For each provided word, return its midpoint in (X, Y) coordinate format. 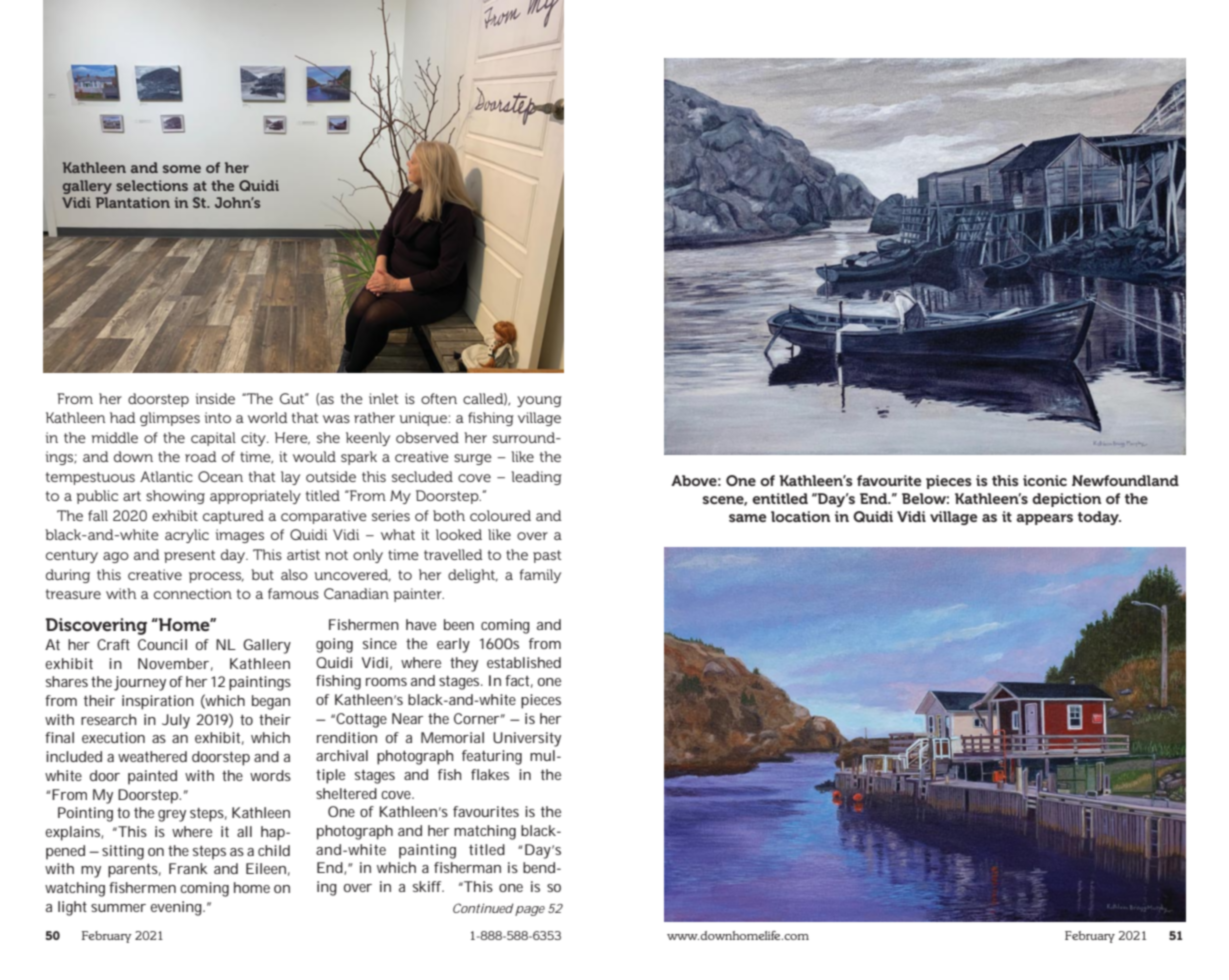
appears (1044, 519)
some (182, 169)
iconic (1045, 480)
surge (473, 459)
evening (177, 908)
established (524, 662)
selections (152, 185)
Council (162, 644)
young (539, 401)
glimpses (170, 419)
